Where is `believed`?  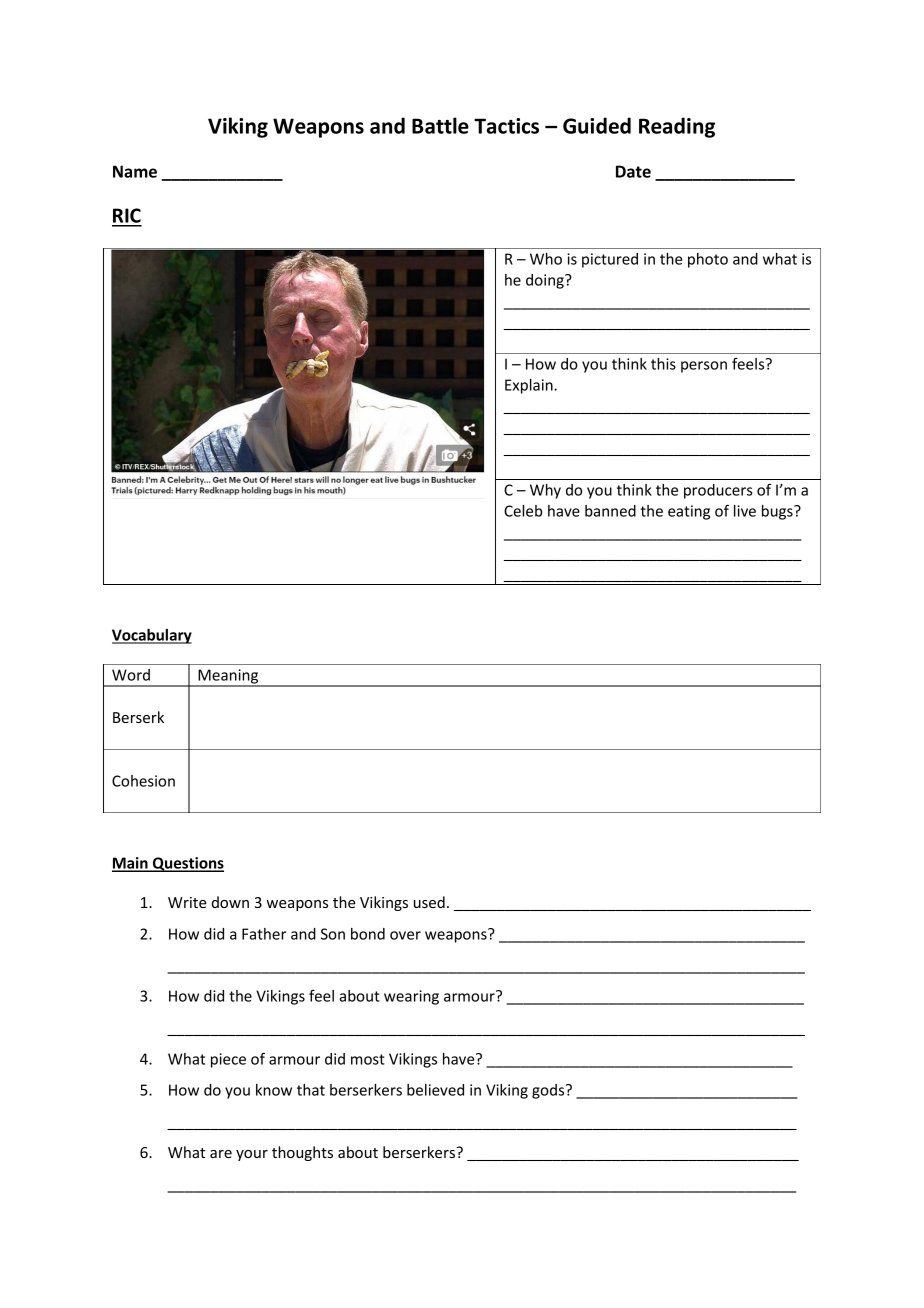
believed is located at coordinates (435, 1090).
